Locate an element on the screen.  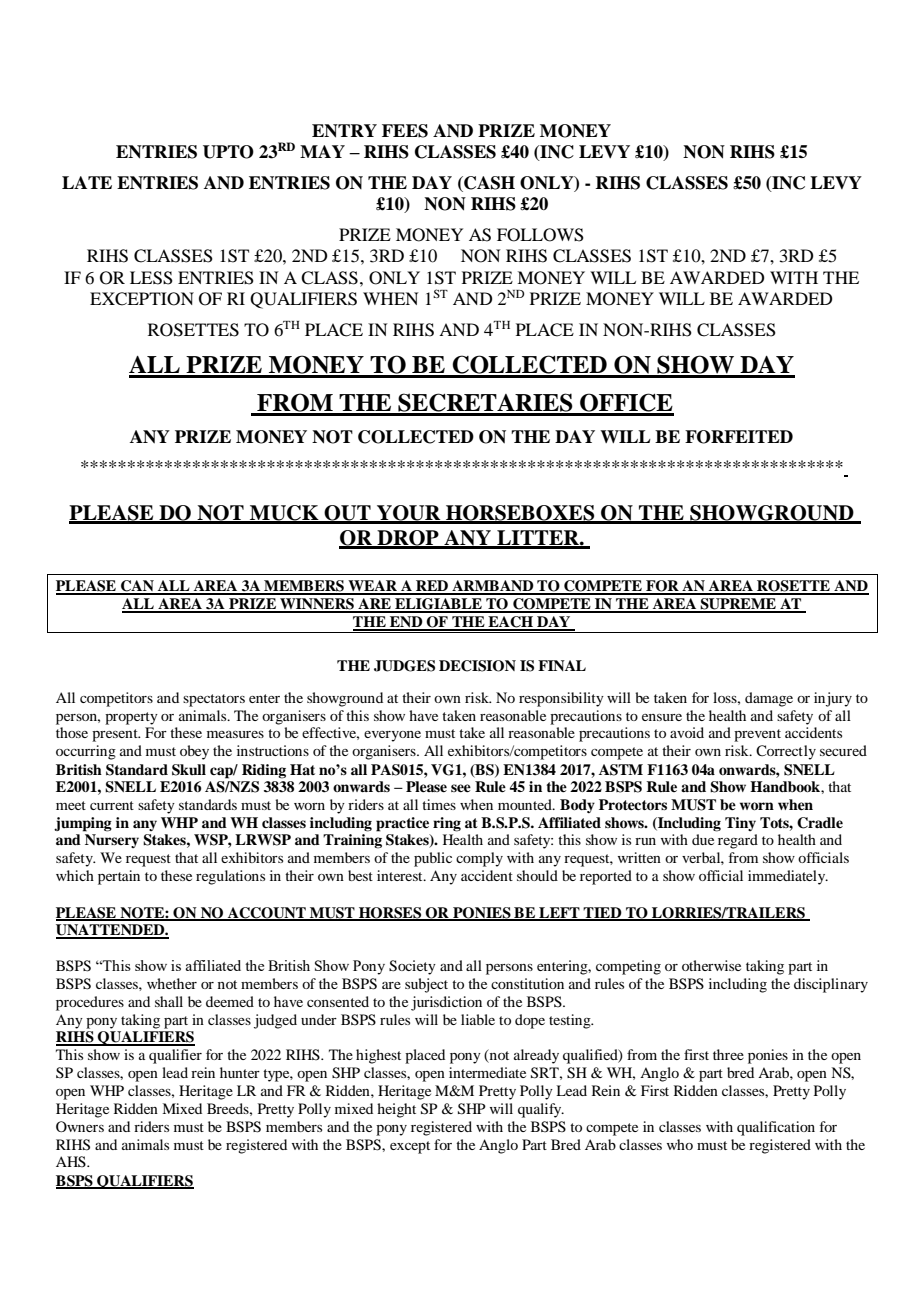
FORFEITED is located at coordinates (739, 437).
